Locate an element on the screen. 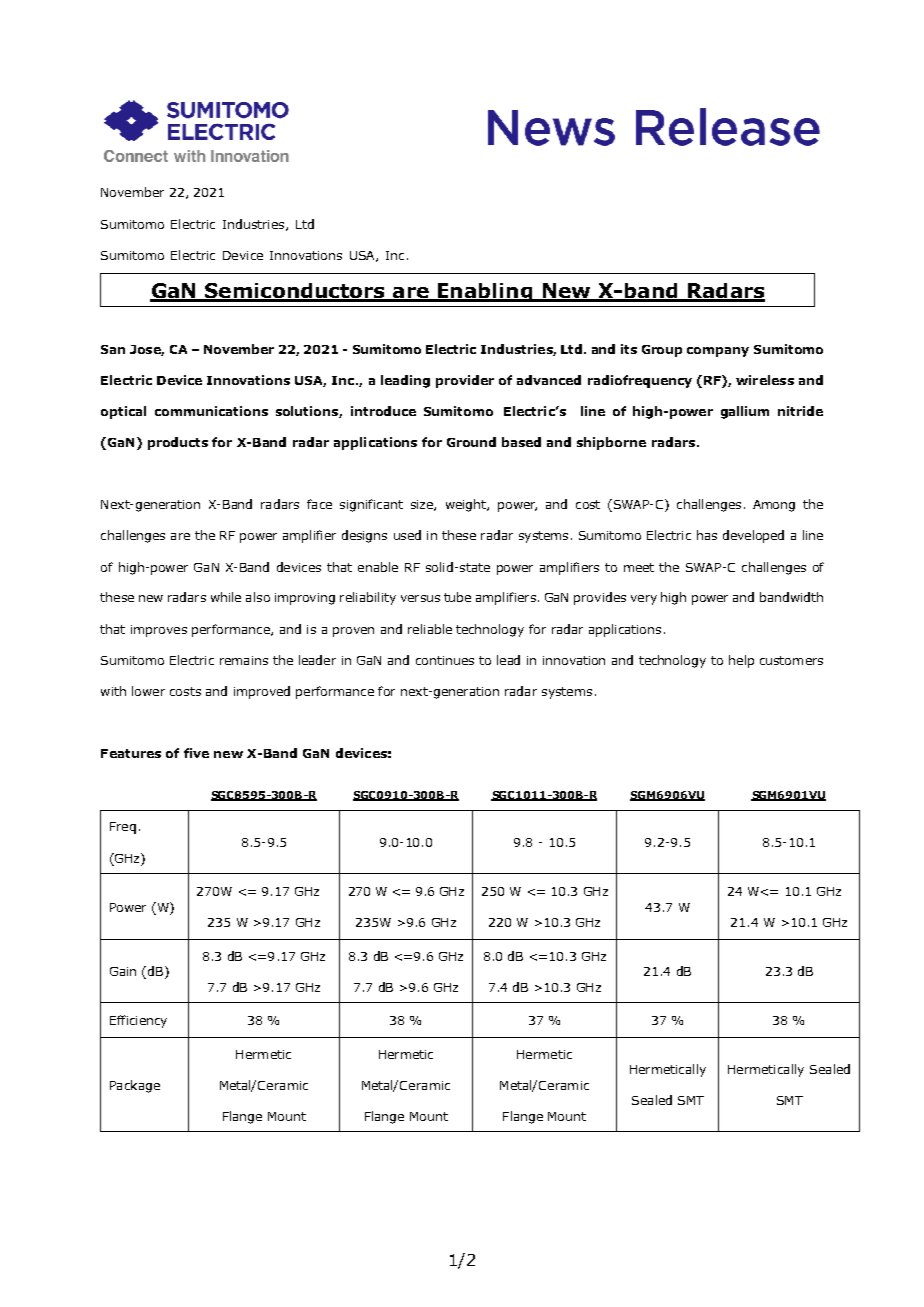 The height and width of the screenshot is (1307, 924). Package is located at coordinates (135, 1086).
